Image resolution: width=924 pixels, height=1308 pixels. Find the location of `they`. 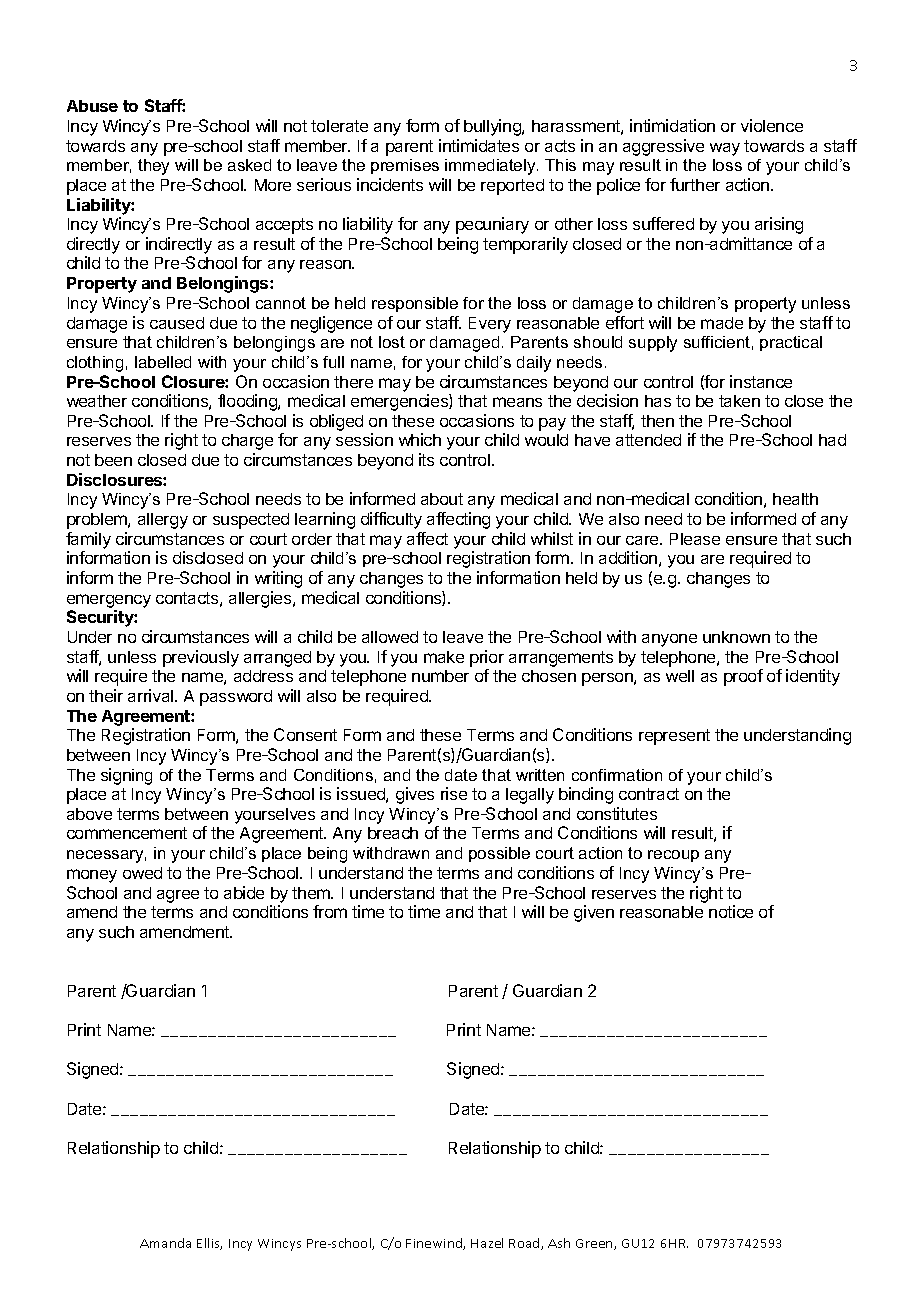

they is located at coordinates (153, 167).
